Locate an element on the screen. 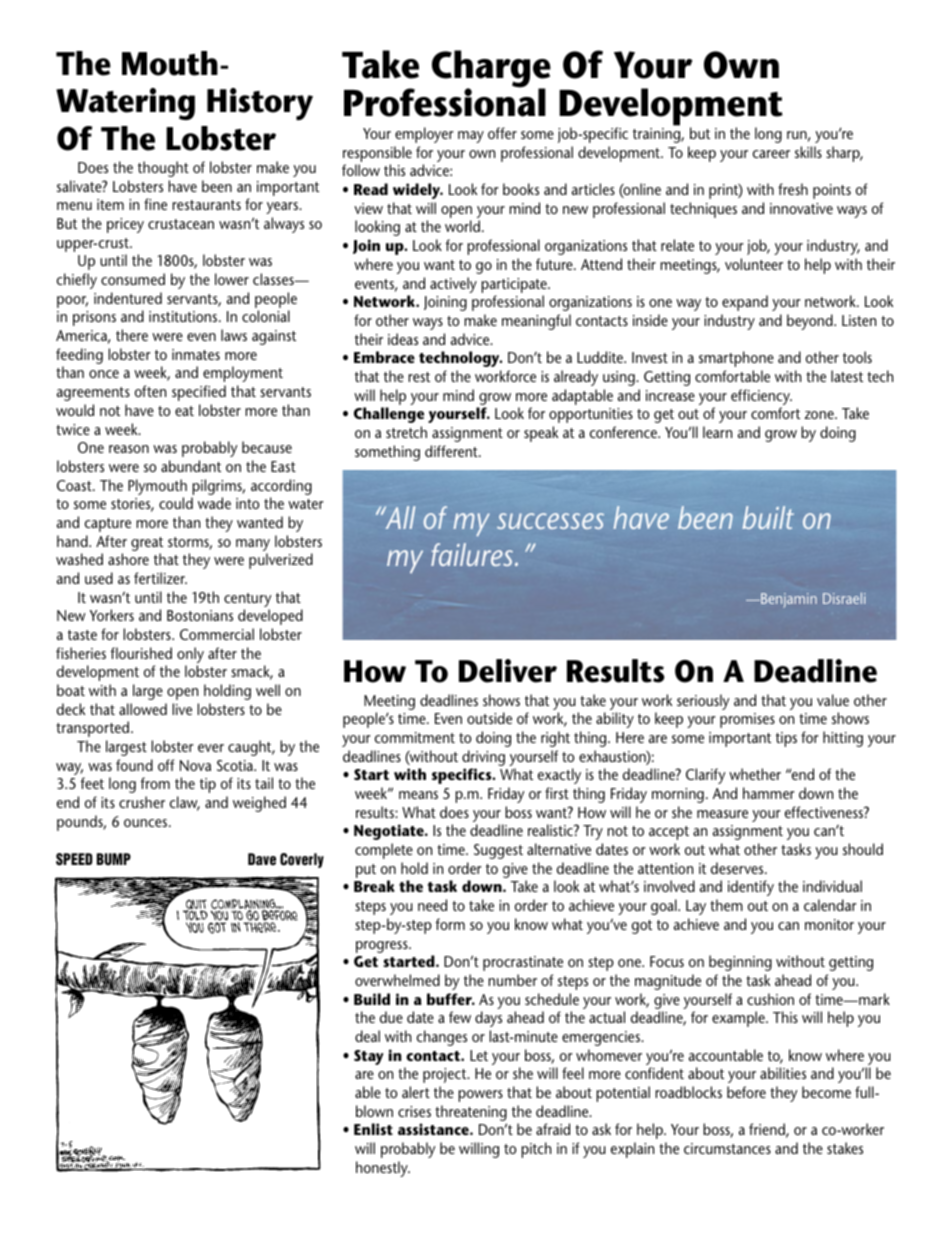 This screenshot has width=952, height=1233. flourished is located at coordinates (141, 653).
